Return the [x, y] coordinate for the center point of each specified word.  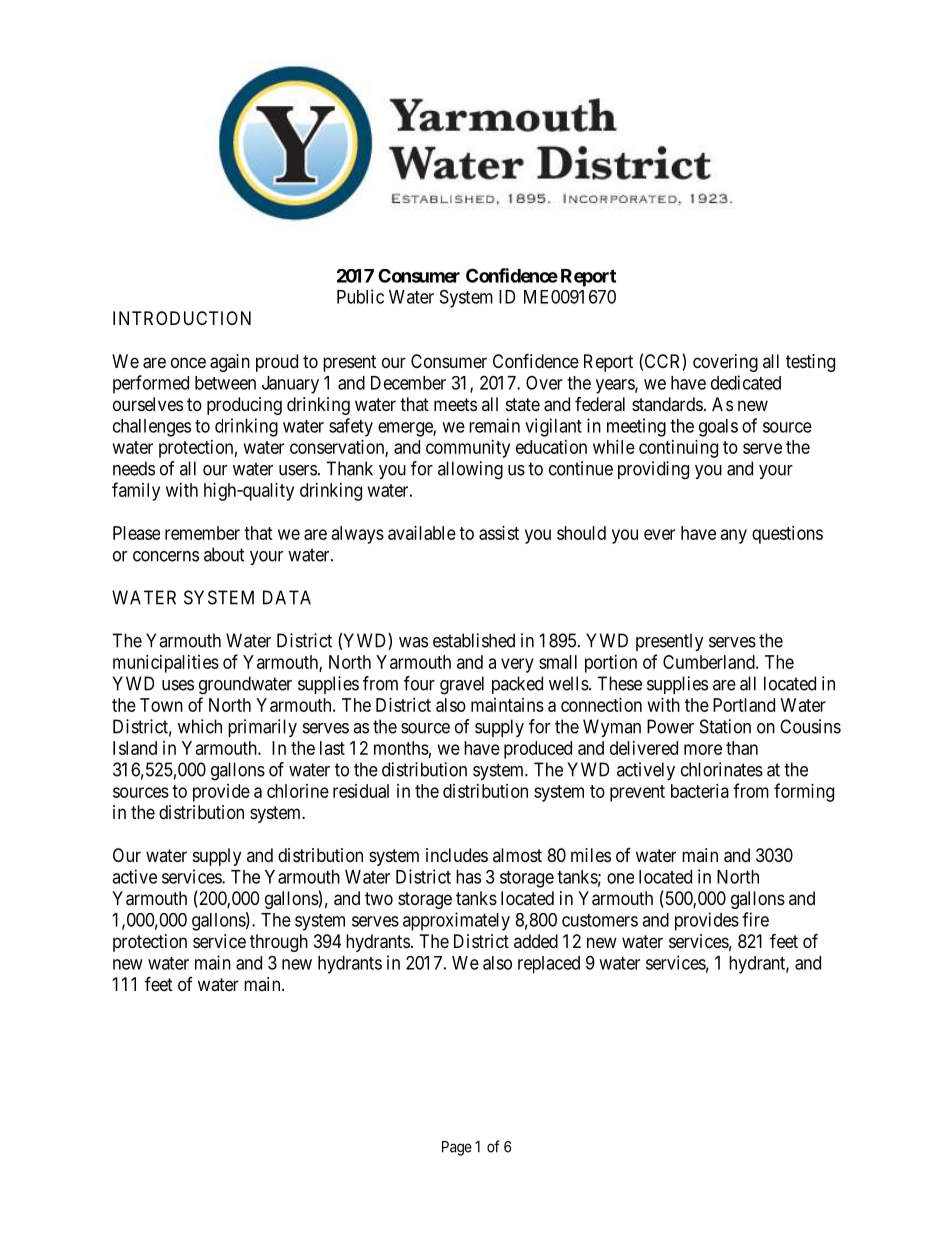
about [224, 554]
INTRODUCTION [182, 318]
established [474, 640]
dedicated [746, 382]
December [408, 383]
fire [755, 919]
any [734, 536]
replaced [549, 965]
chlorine [298, 791]
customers [600, 920]
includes [457, 855]
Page [457, 1148]
